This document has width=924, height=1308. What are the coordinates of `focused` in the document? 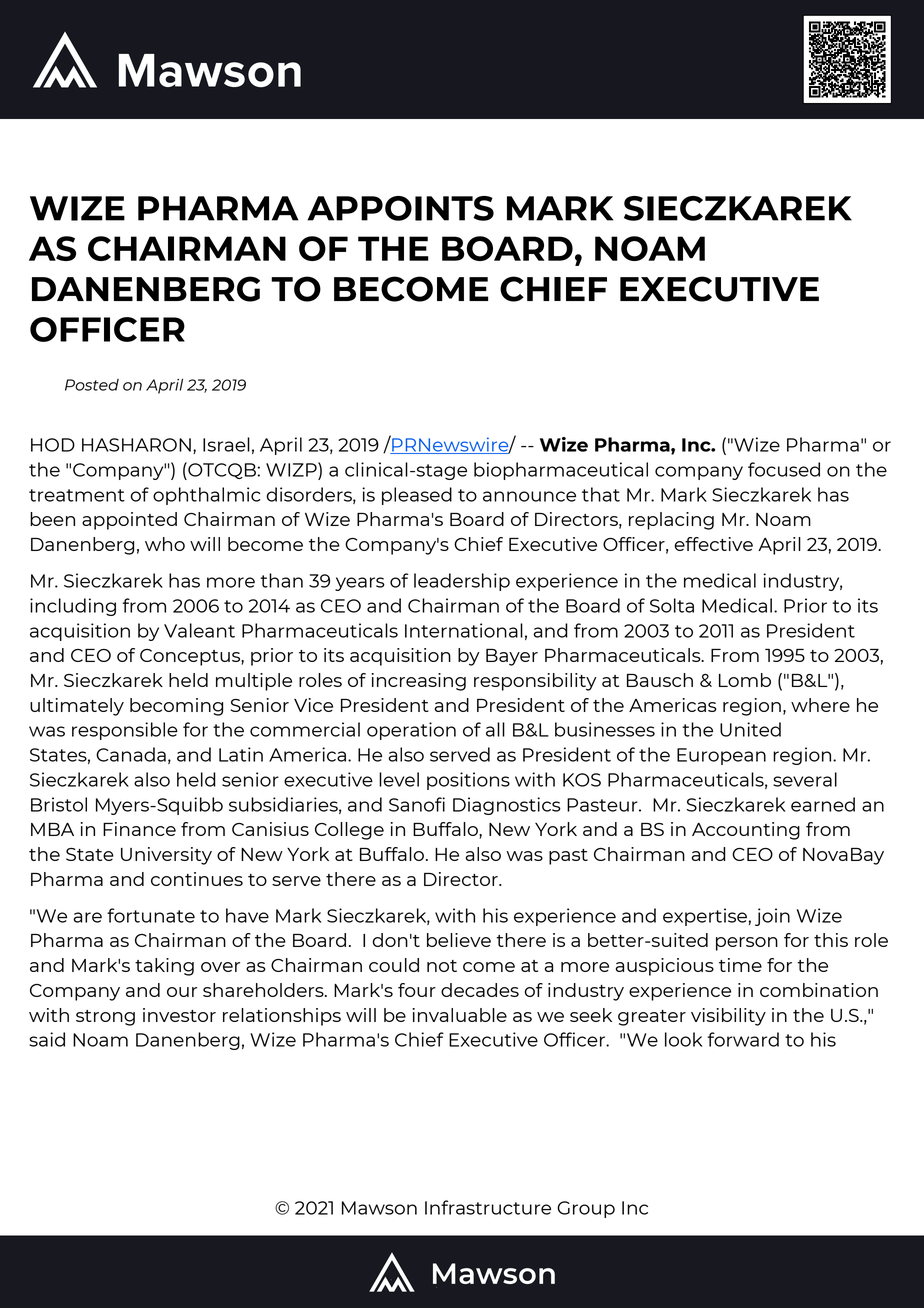 It's located at (784, 469).
